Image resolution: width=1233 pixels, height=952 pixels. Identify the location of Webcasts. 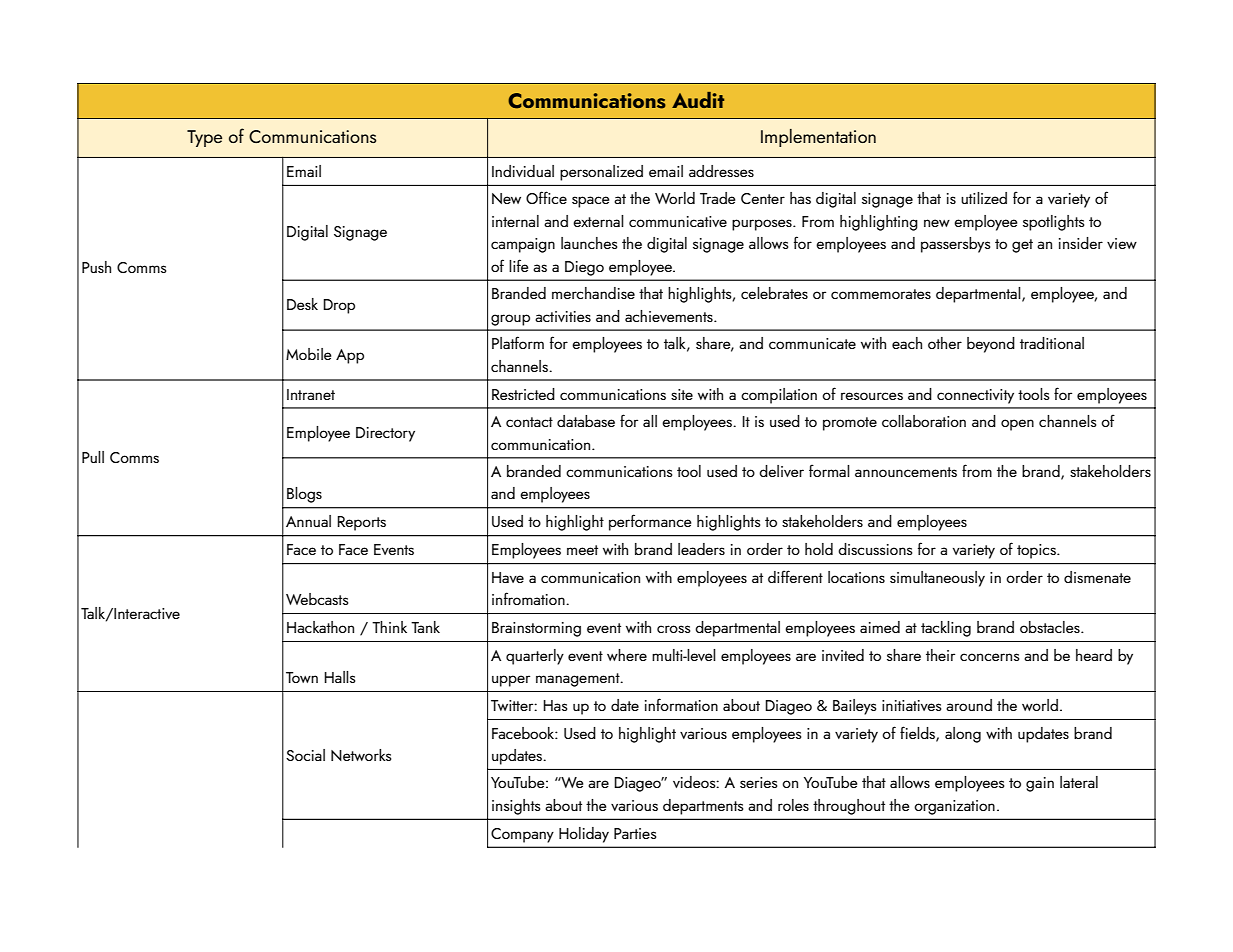
(317, 599).
